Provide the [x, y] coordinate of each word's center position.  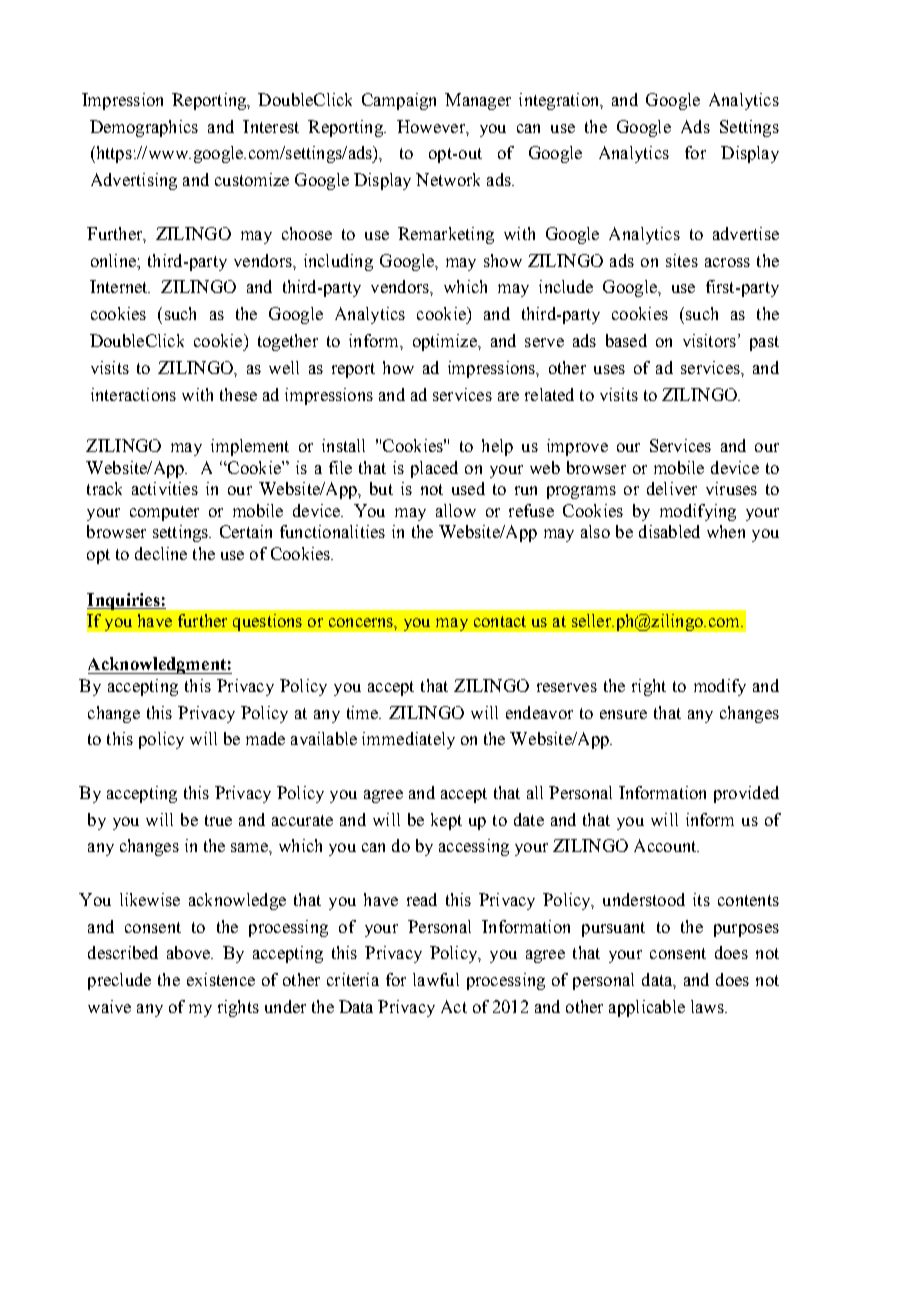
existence [221, 979]
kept [446, 821]
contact [500, 621]
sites [682, 260]
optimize [446, 342]
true [218, 820]
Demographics [144, 128]
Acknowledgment [158, 665]
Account [666, 845]
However [432, 126]
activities [165, 488]
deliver [672, 488]
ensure [623, 714]
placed [434, 469]
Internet [120, 286]
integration [560, 101]
